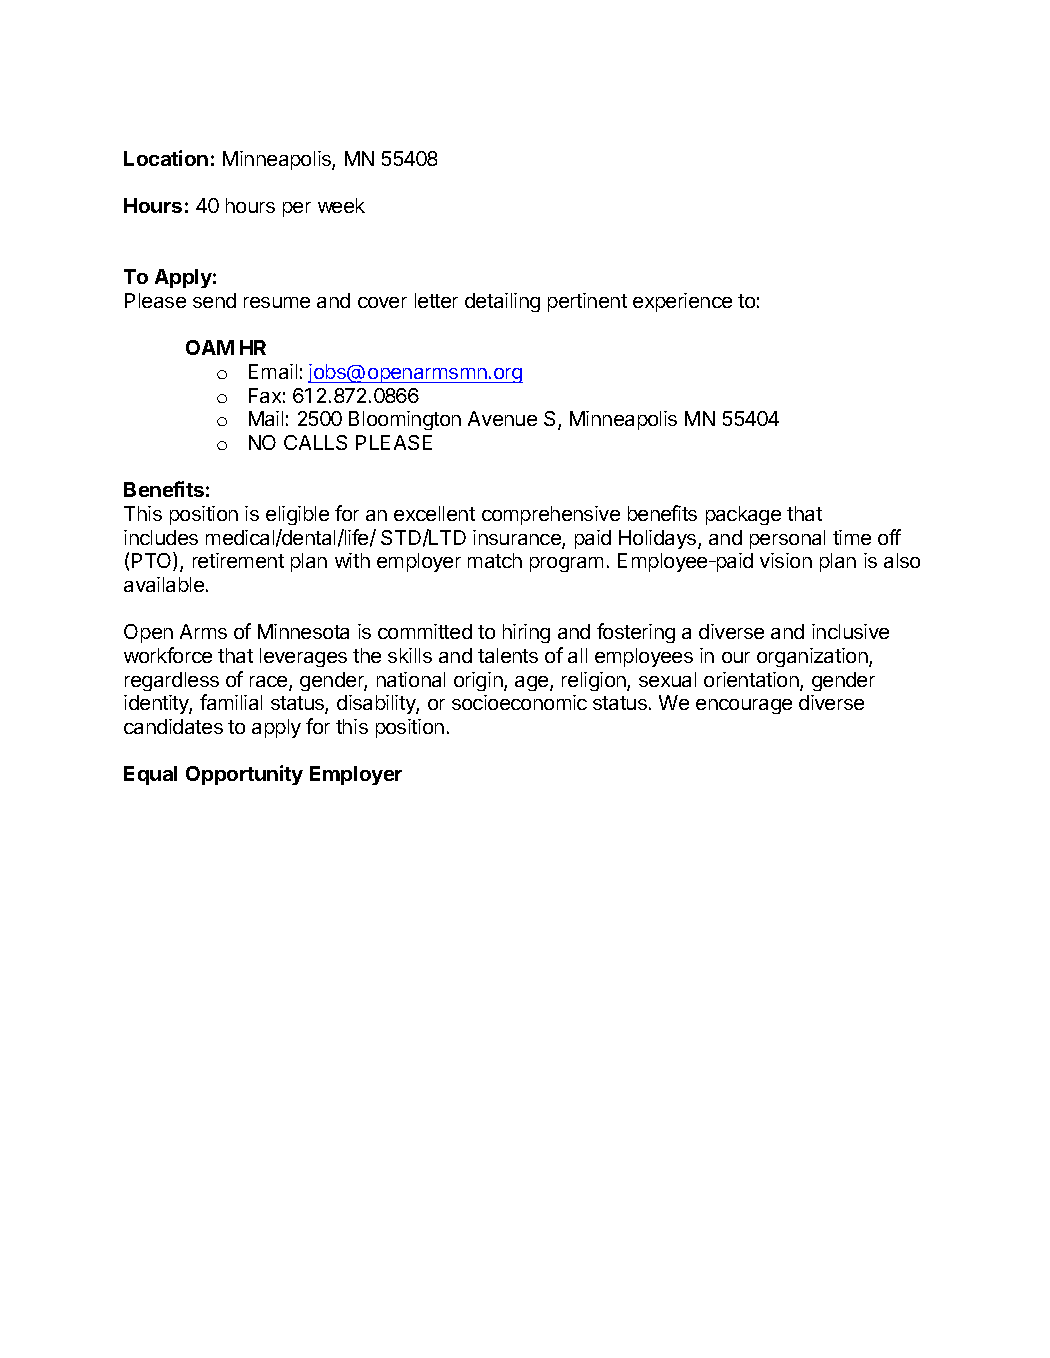 This document has width=1050, height=1358. Describe the element at coordinates (214, 300) in the document. I see `send` at that location.
